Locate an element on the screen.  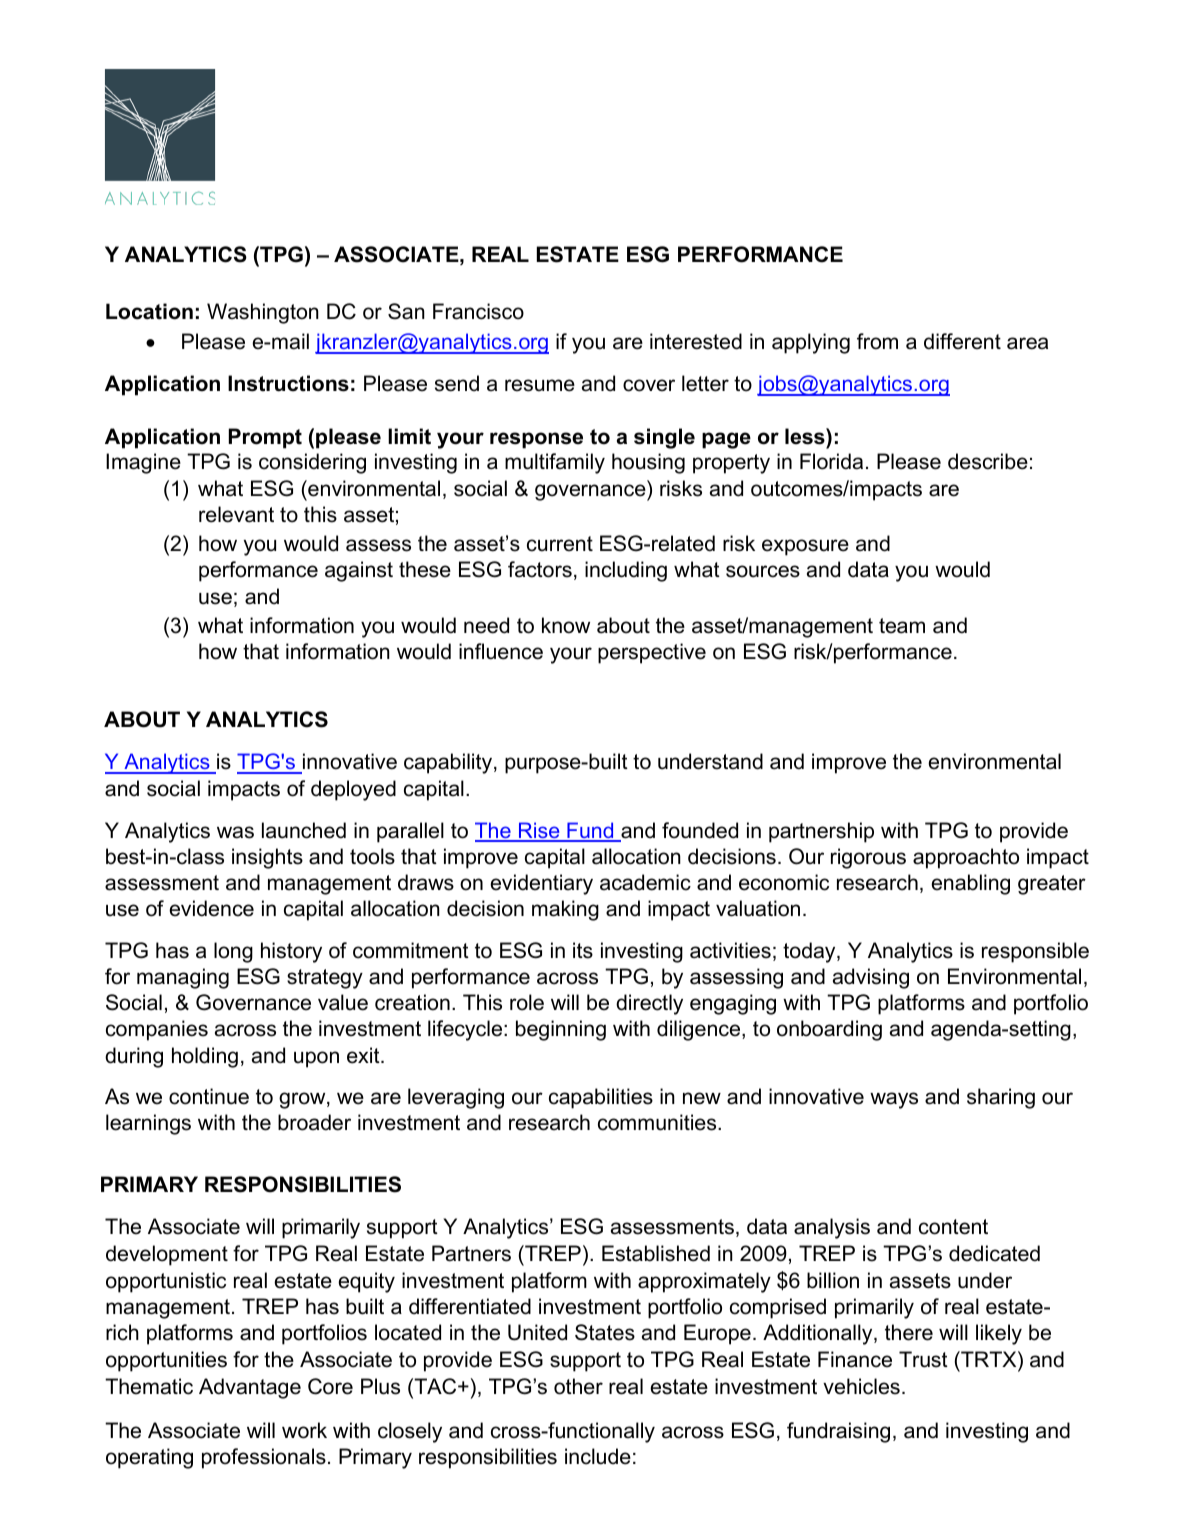
perspective is located at coordinates (652, 653).
